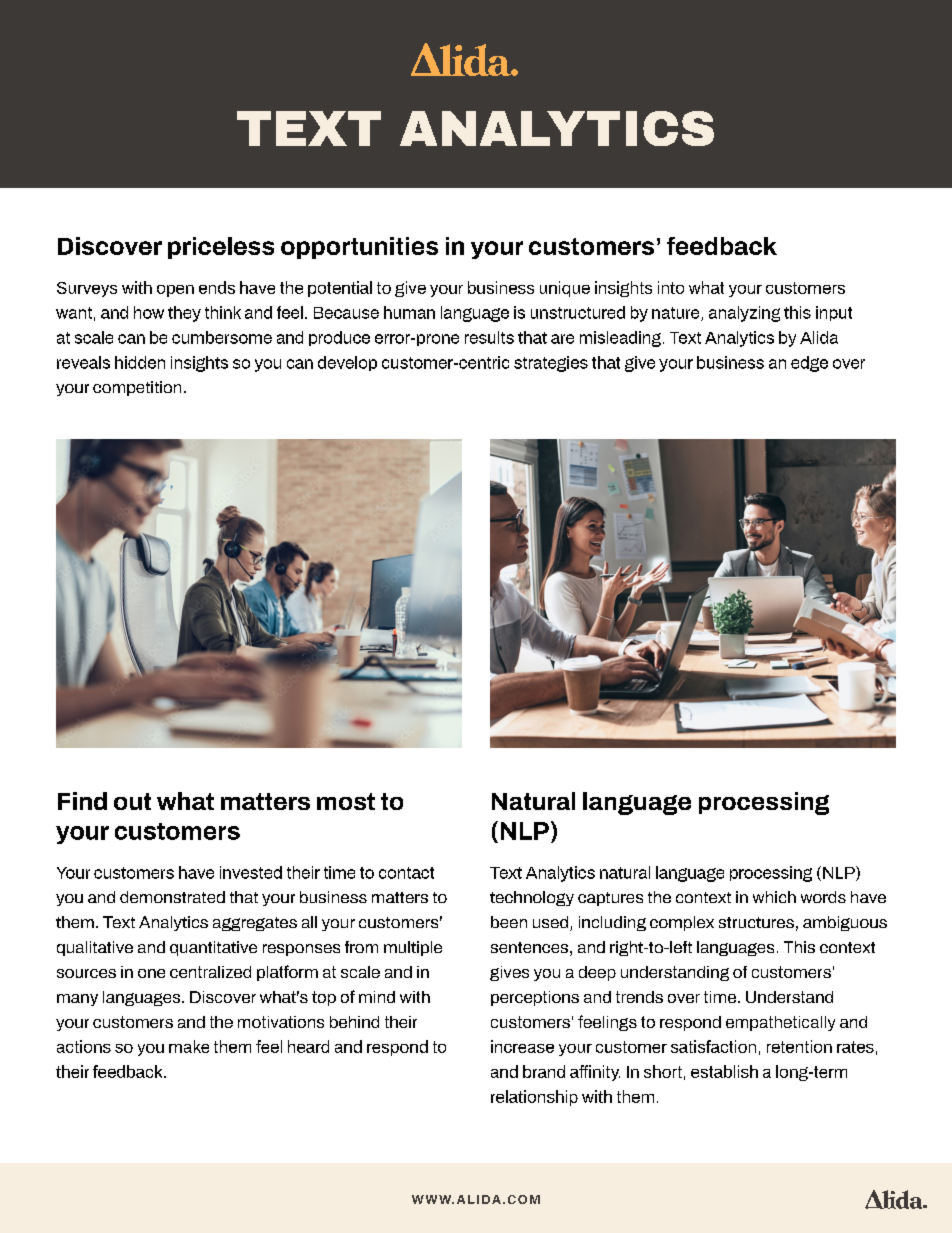  Describe the element at coordinates (724, 1071) in the image. I see `establish` at that location.
